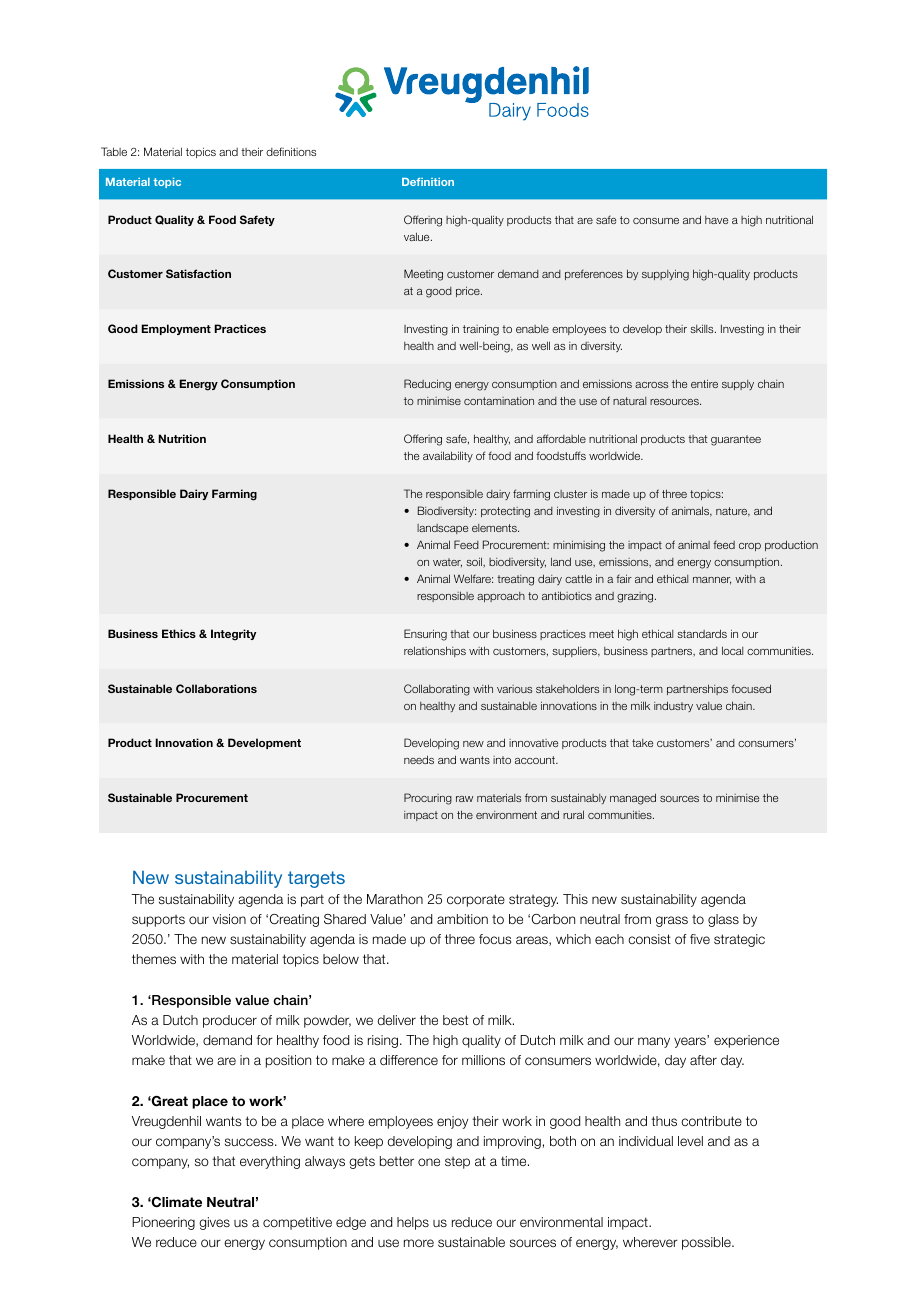 Image resolution: width=924 pixels, height=1308 pixels. I want to click on Table, so click(114, 151).
